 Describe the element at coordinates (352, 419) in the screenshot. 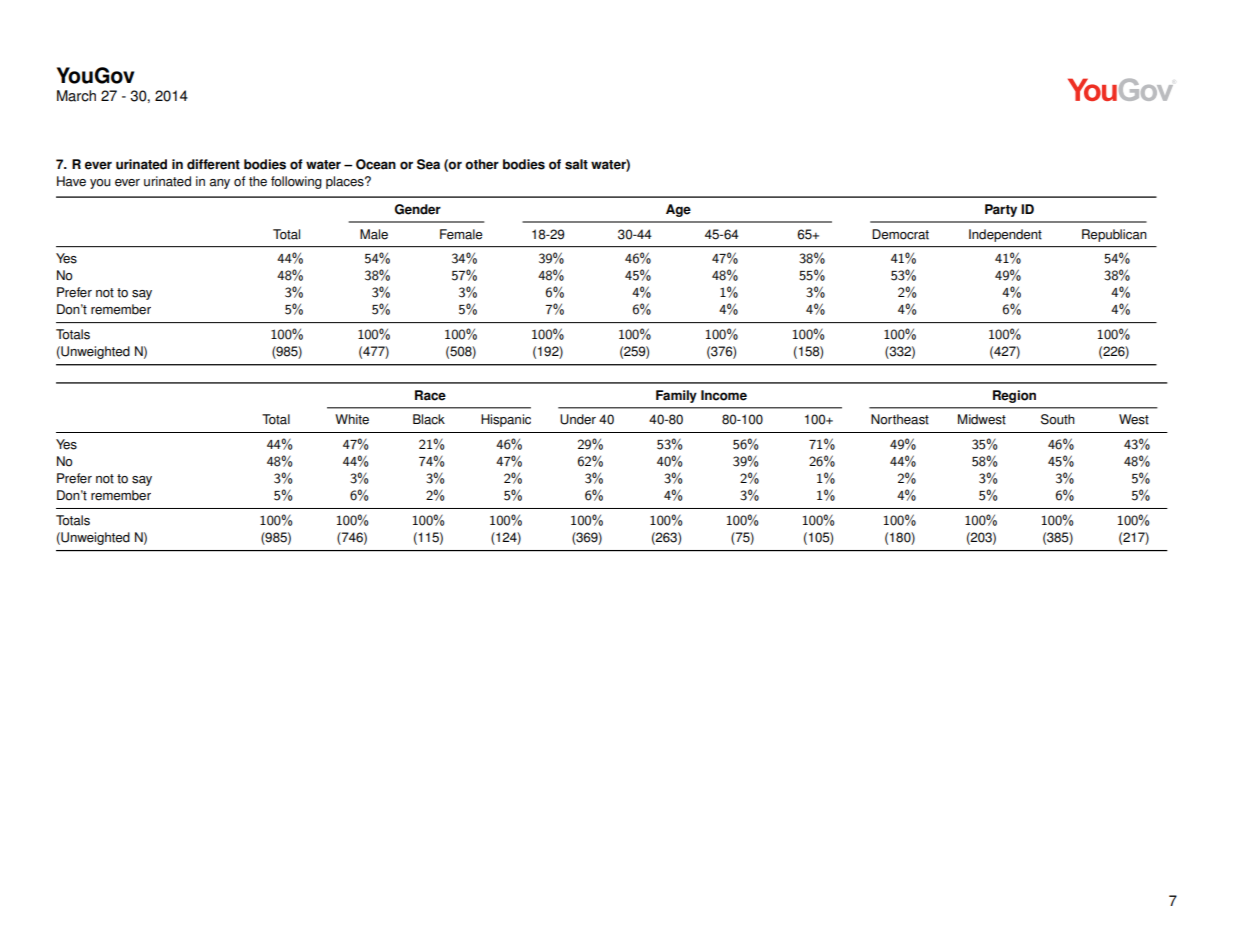

I see `White` at that location.
